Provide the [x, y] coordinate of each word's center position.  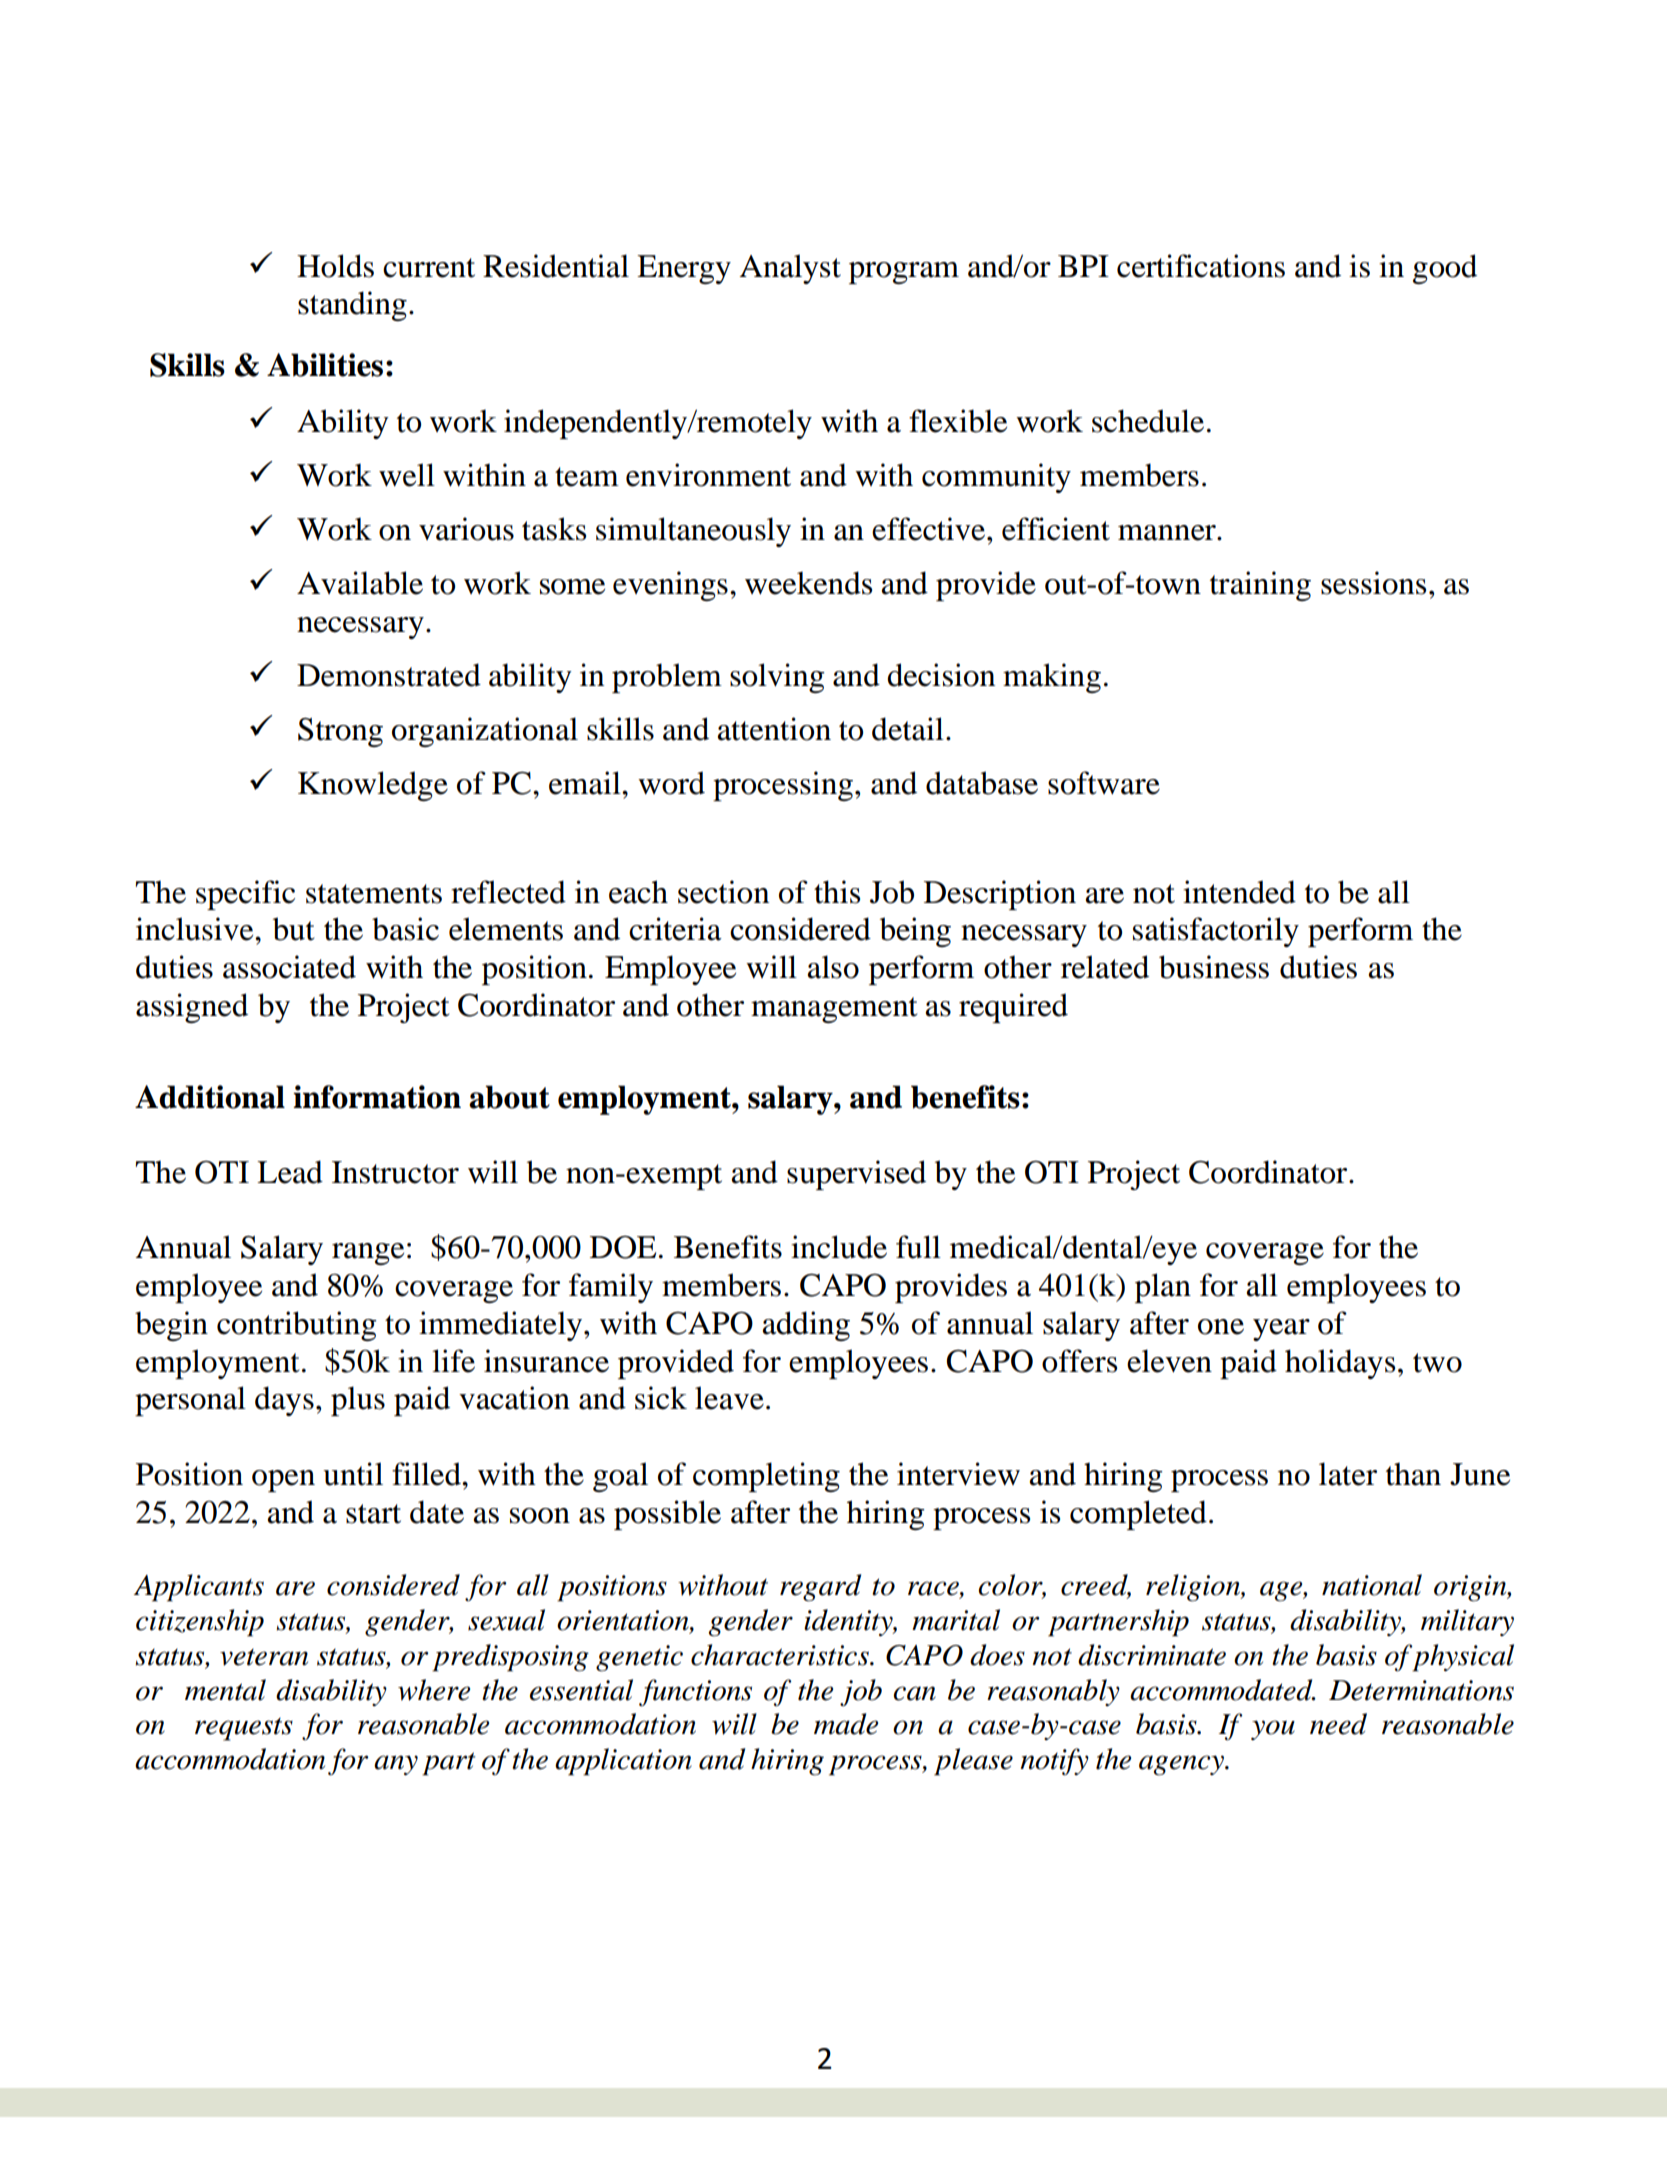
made [846, 1724]
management [834, 1010]
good [1445, 269]
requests [244, 1729]
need [1338, 1724]
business [1214, 967]
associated [289, 967]
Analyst [790, 269]
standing [352, 306]
